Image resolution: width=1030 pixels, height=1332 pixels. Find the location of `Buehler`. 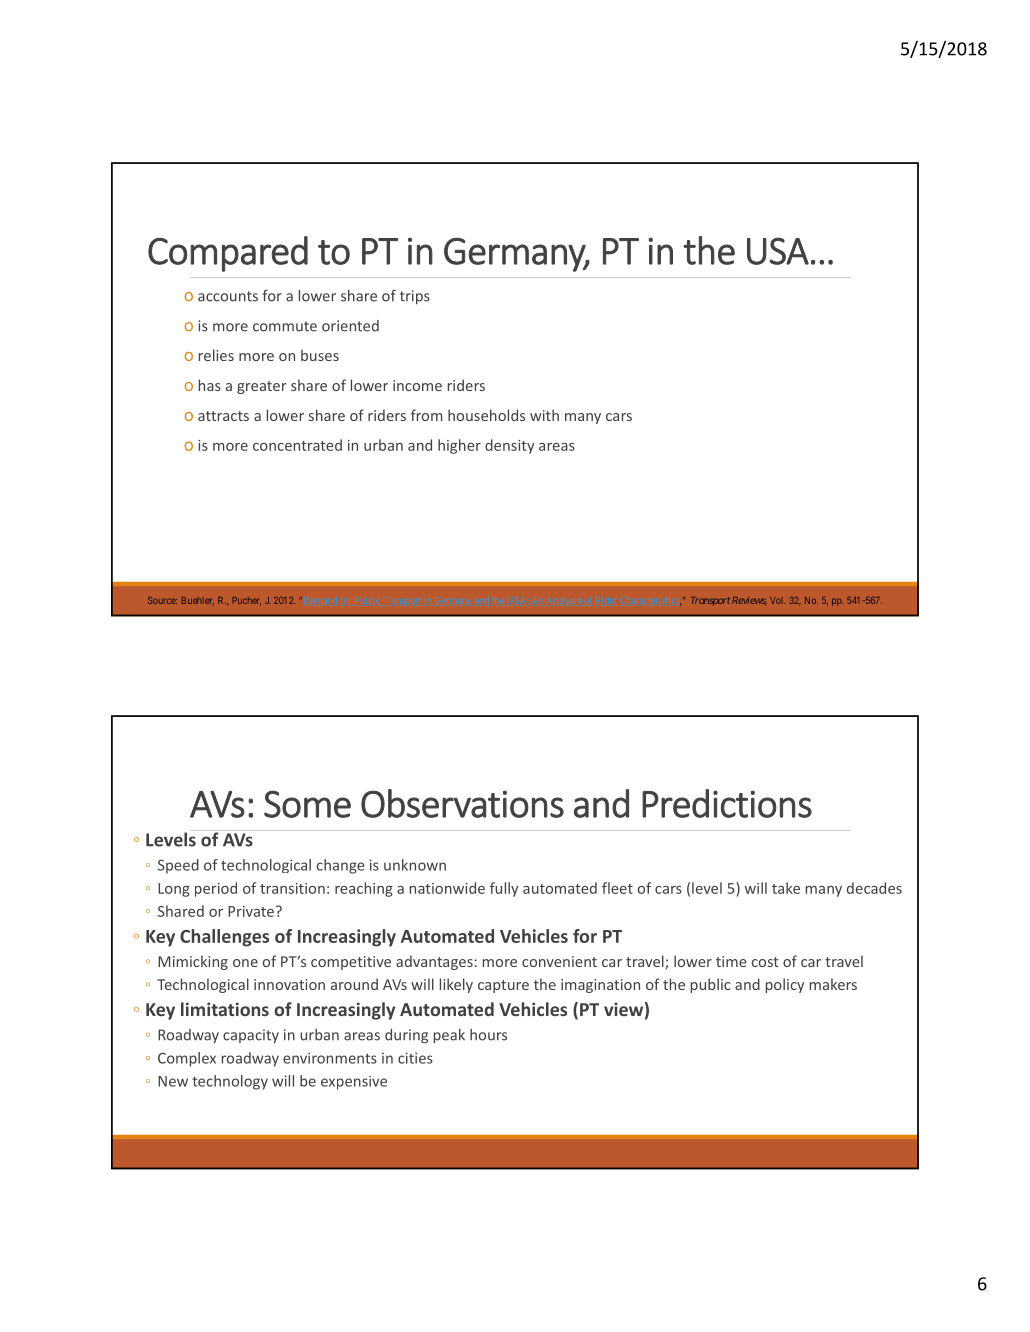

Buehler is located at coordinates (197, 601).
